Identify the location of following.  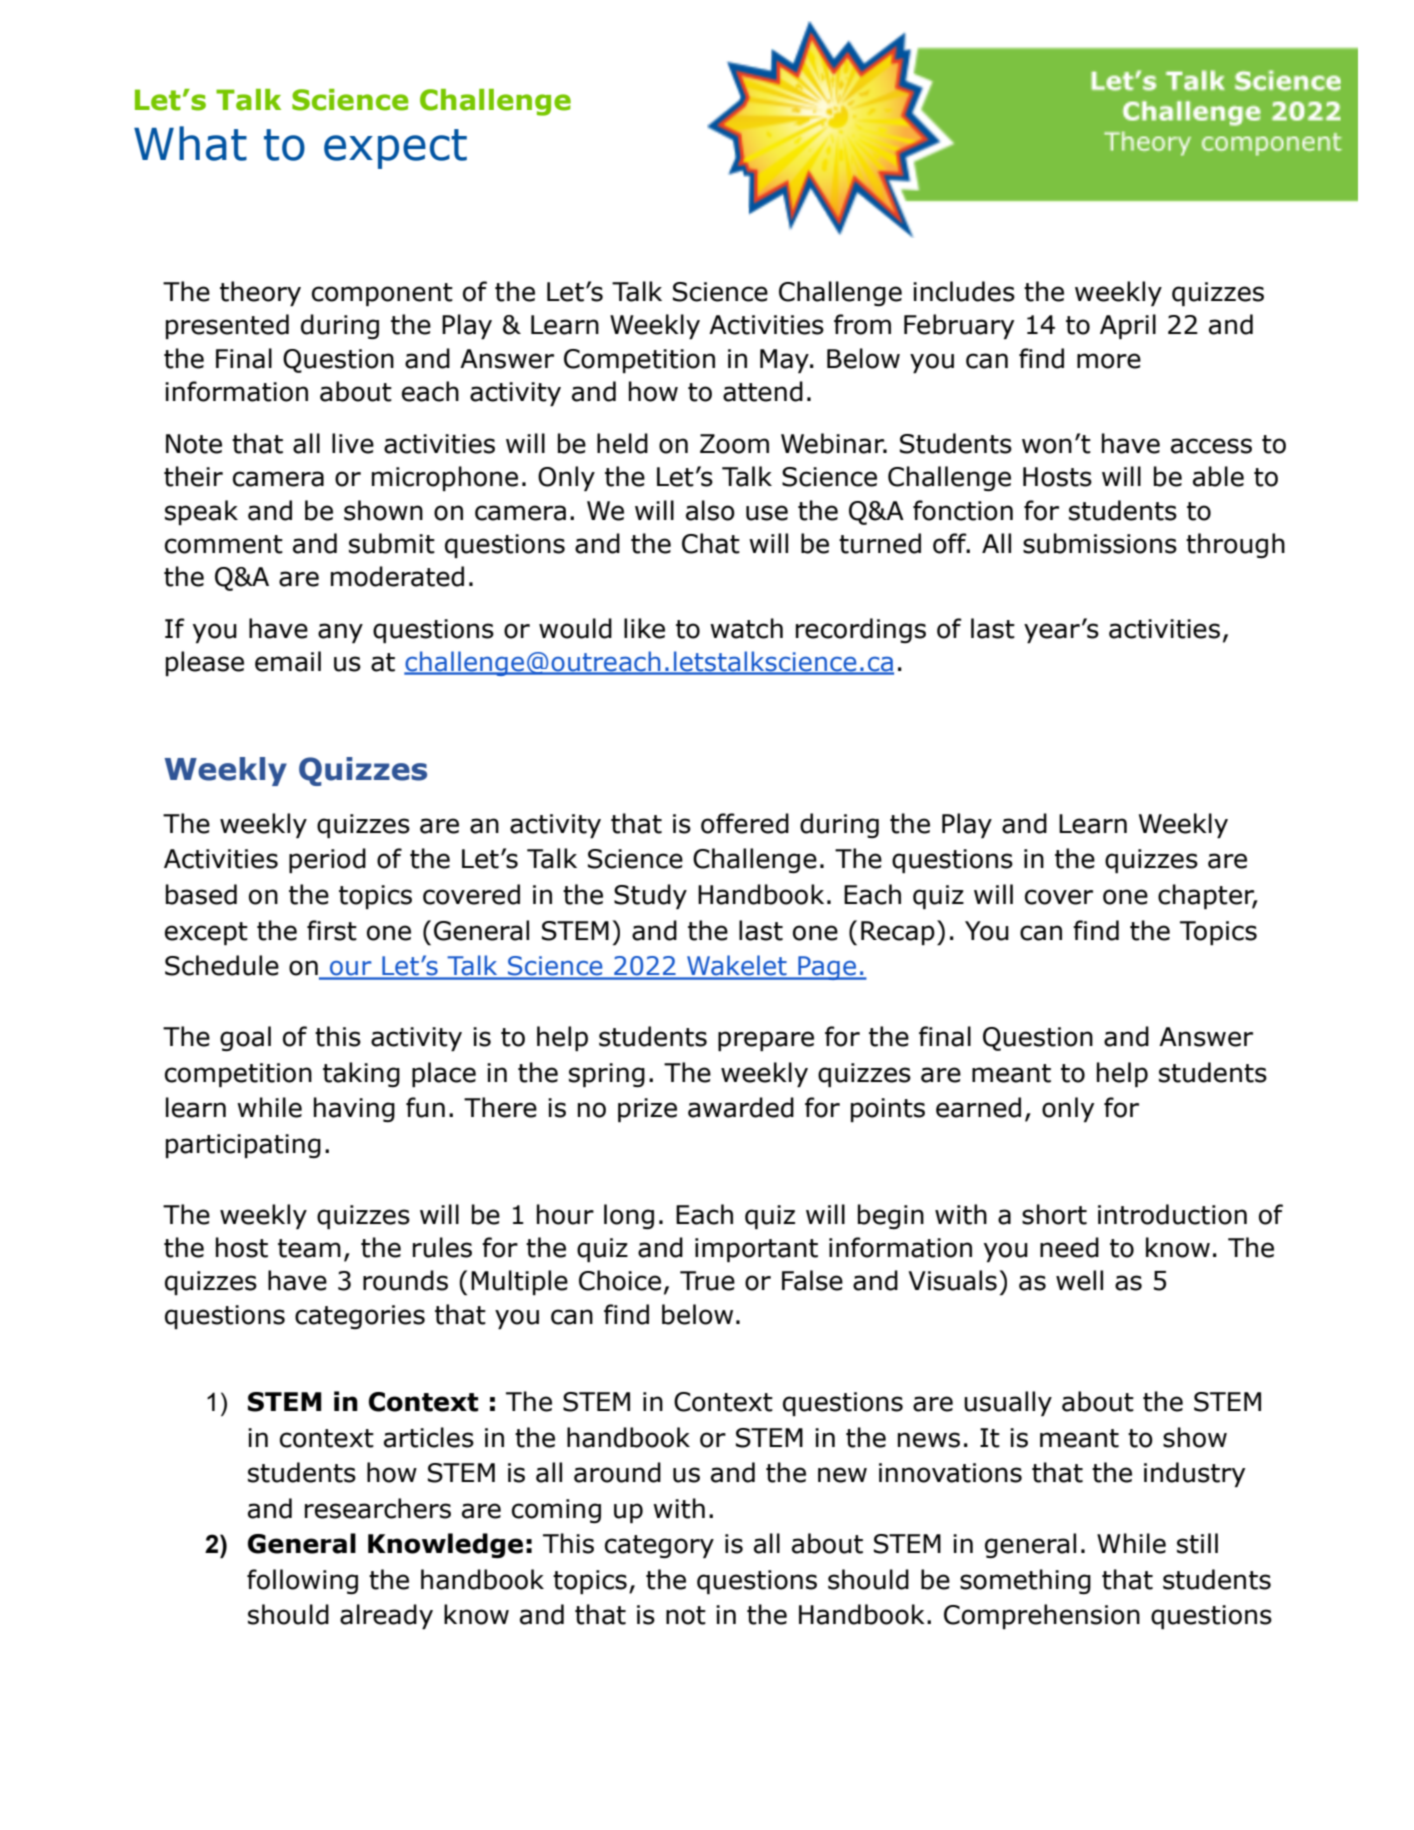
(302, 1581).
